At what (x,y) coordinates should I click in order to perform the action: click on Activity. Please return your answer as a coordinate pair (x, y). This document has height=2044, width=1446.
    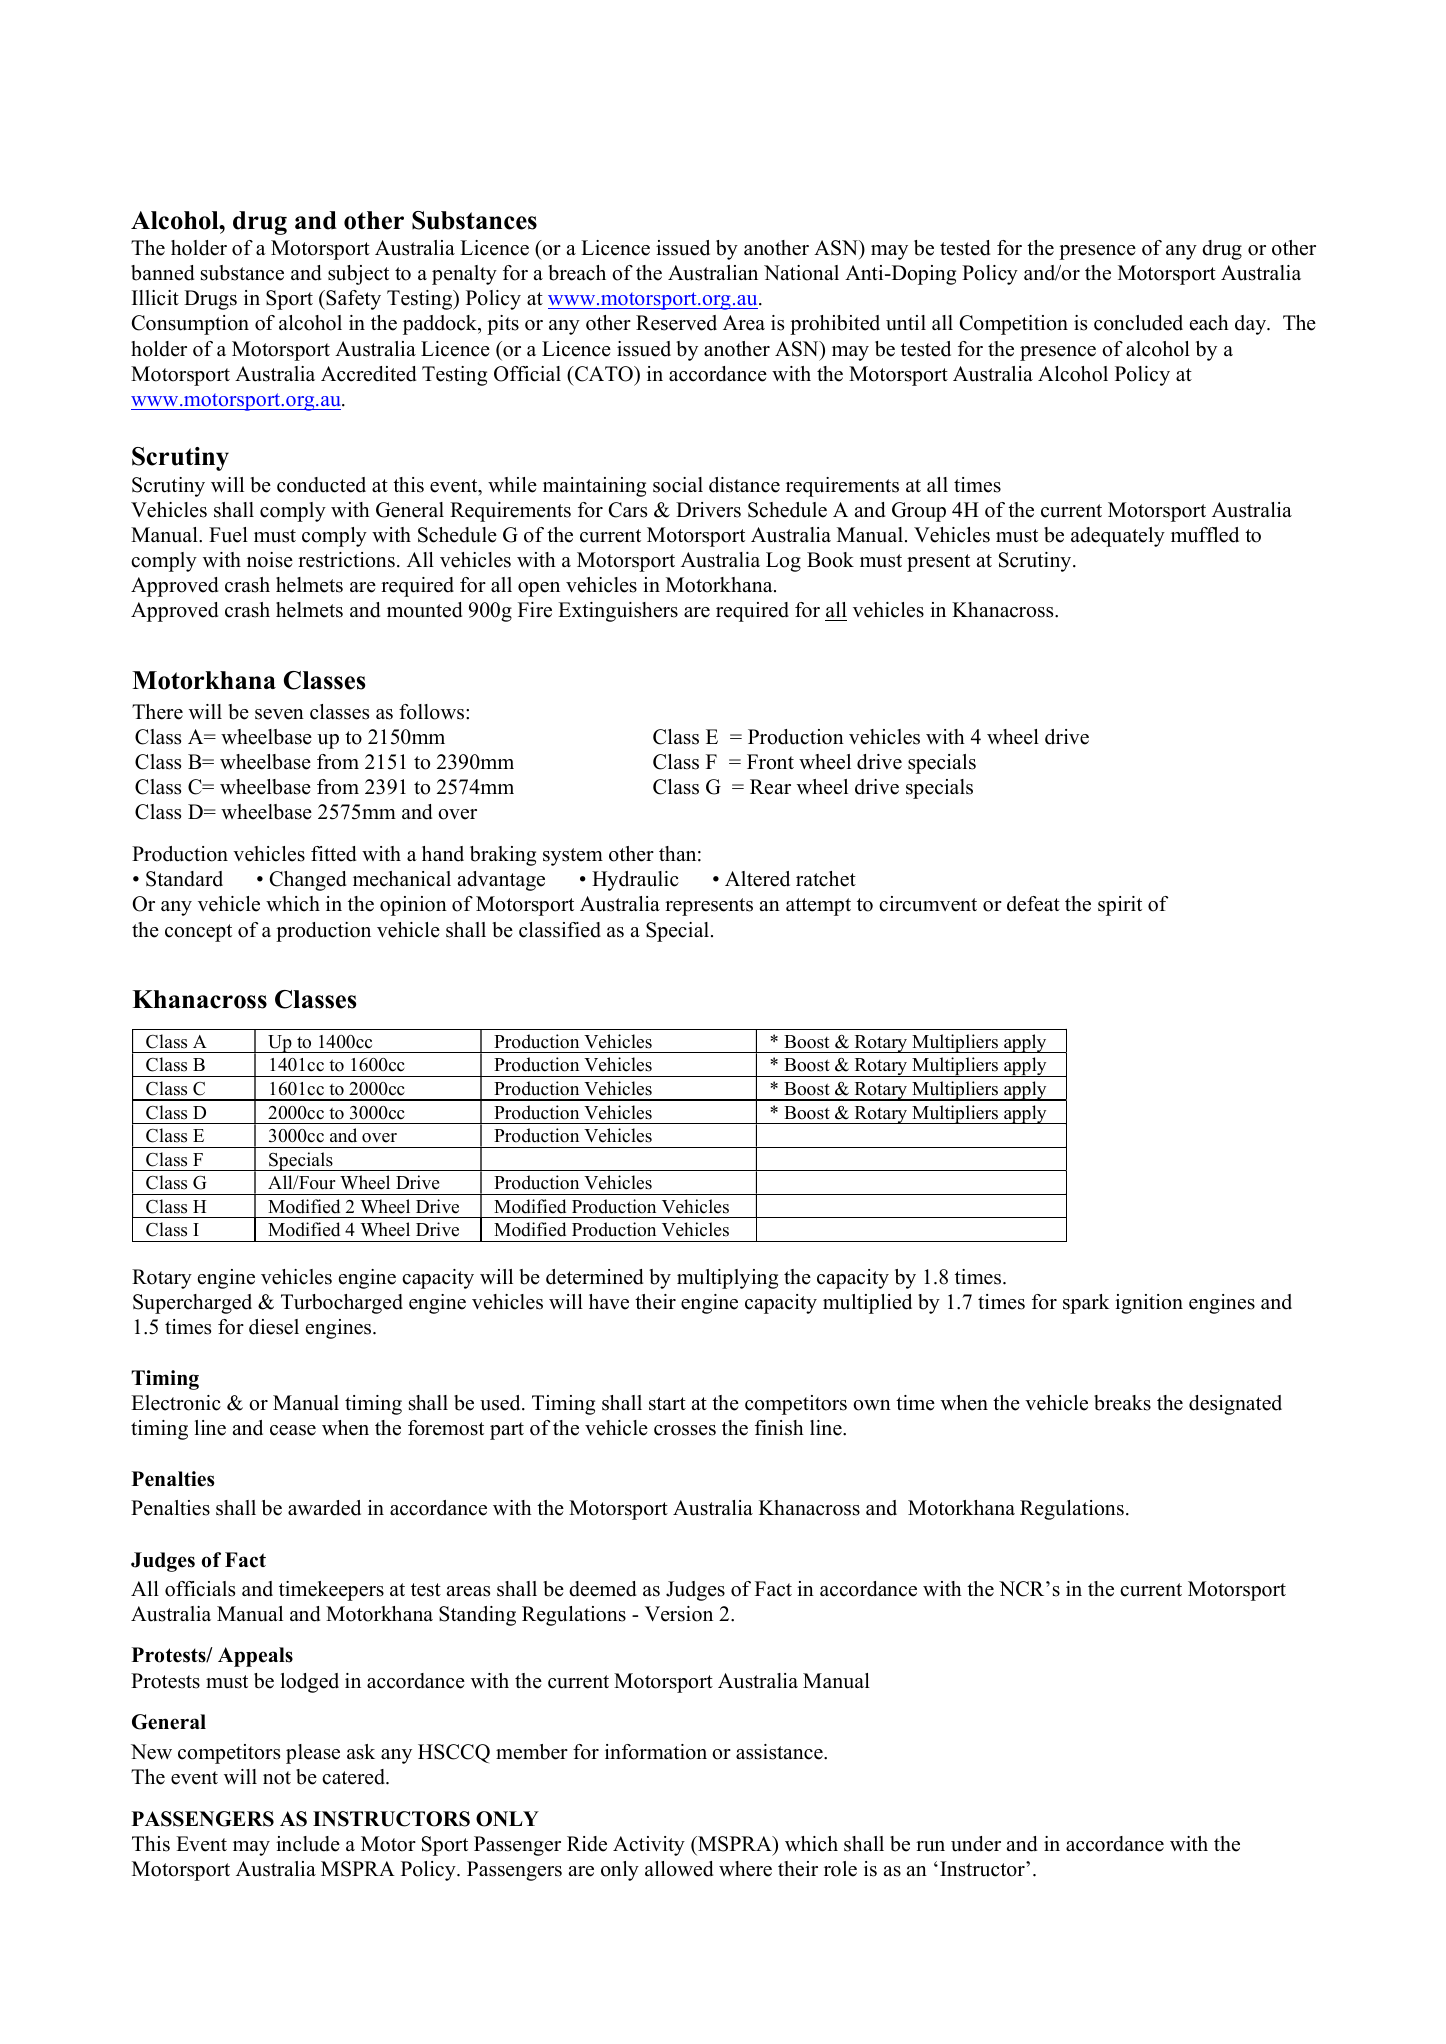
    Looking at the image, I should click on (649, 1846).
